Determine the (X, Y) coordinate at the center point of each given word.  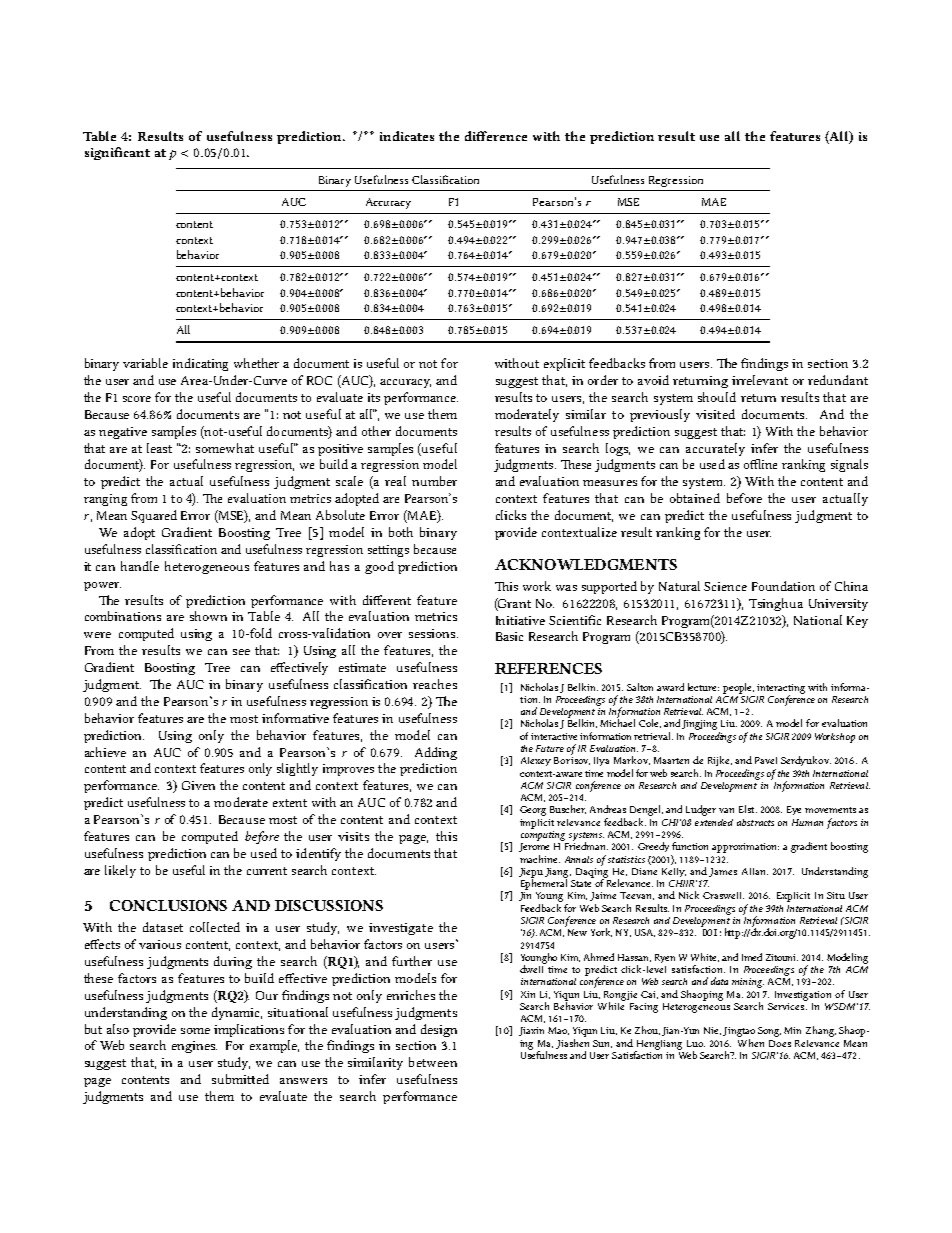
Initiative (520, 620)
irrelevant (760, 380)
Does (780, 1043)
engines (194, 1047)
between (433, 1062)
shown (208, 616)
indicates (407, 136)
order (603, 380)
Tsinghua (776, 604)
